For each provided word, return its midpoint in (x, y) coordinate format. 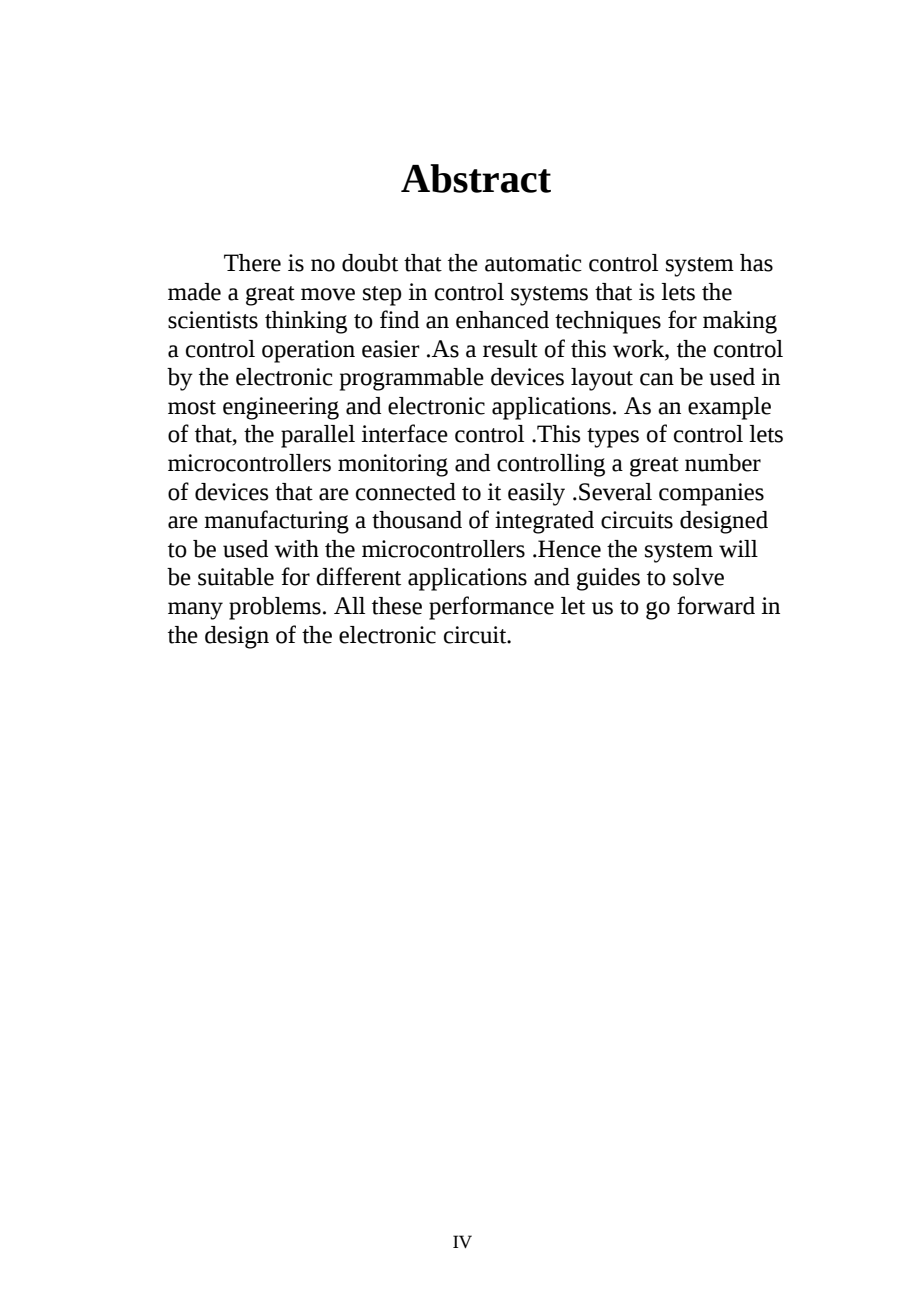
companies (711, 494)
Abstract (476, 178)
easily (536, 494)
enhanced (502, 320)
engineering (281, 408)
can (657, 379)
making (740, 322)
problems (275, 608)
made (194, 292)
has (756, 263)
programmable (412, 379)
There (252, 263)
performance (491, 608)
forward (716, 605)
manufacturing (276, 522)
